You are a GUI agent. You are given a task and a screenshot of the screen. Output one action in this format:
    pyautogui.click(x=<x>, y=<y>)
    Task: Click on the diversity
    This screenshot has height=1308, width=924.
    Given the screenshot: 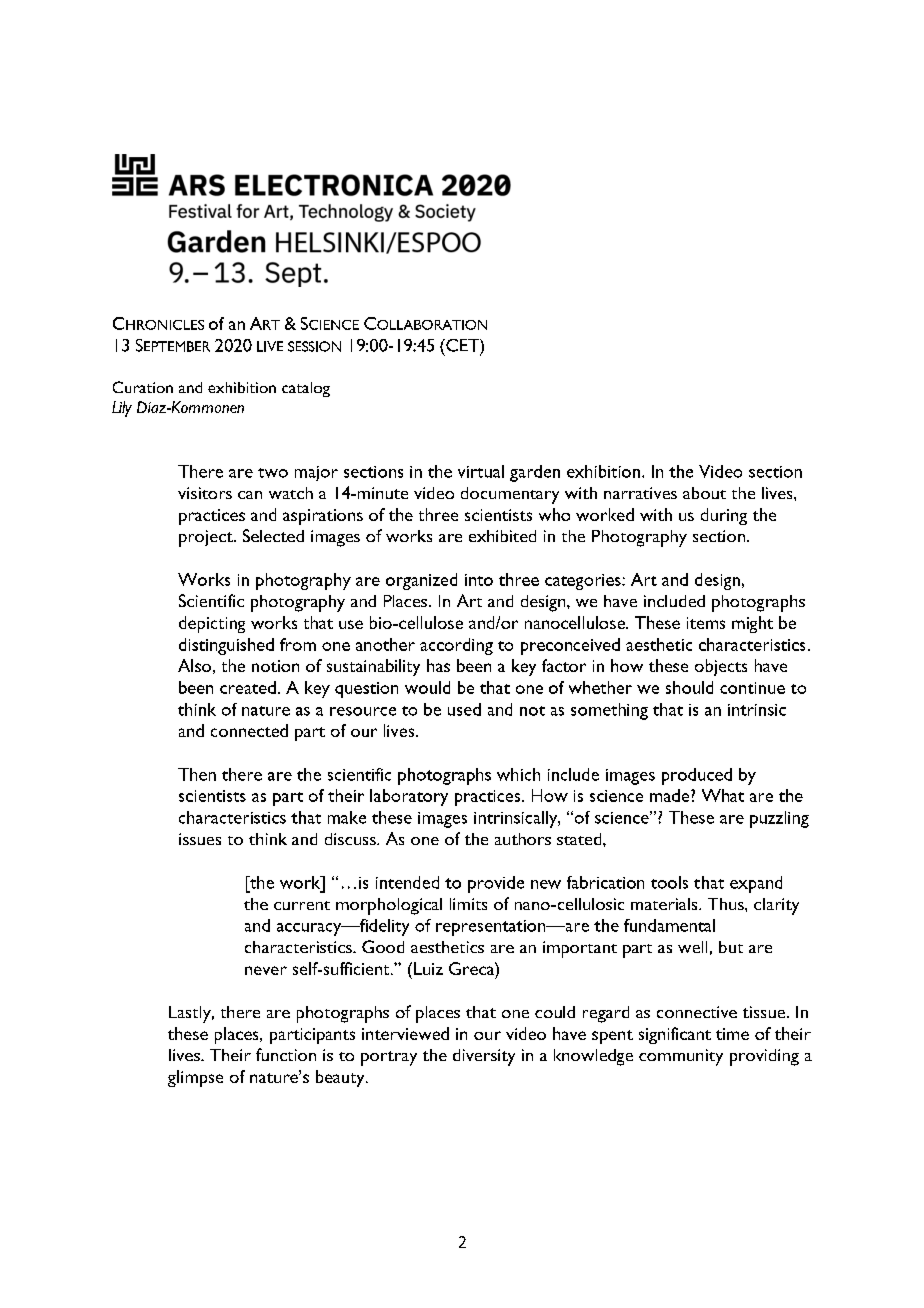 What is the action you would take?
    pyautogui.click(x=484, y=1057)
